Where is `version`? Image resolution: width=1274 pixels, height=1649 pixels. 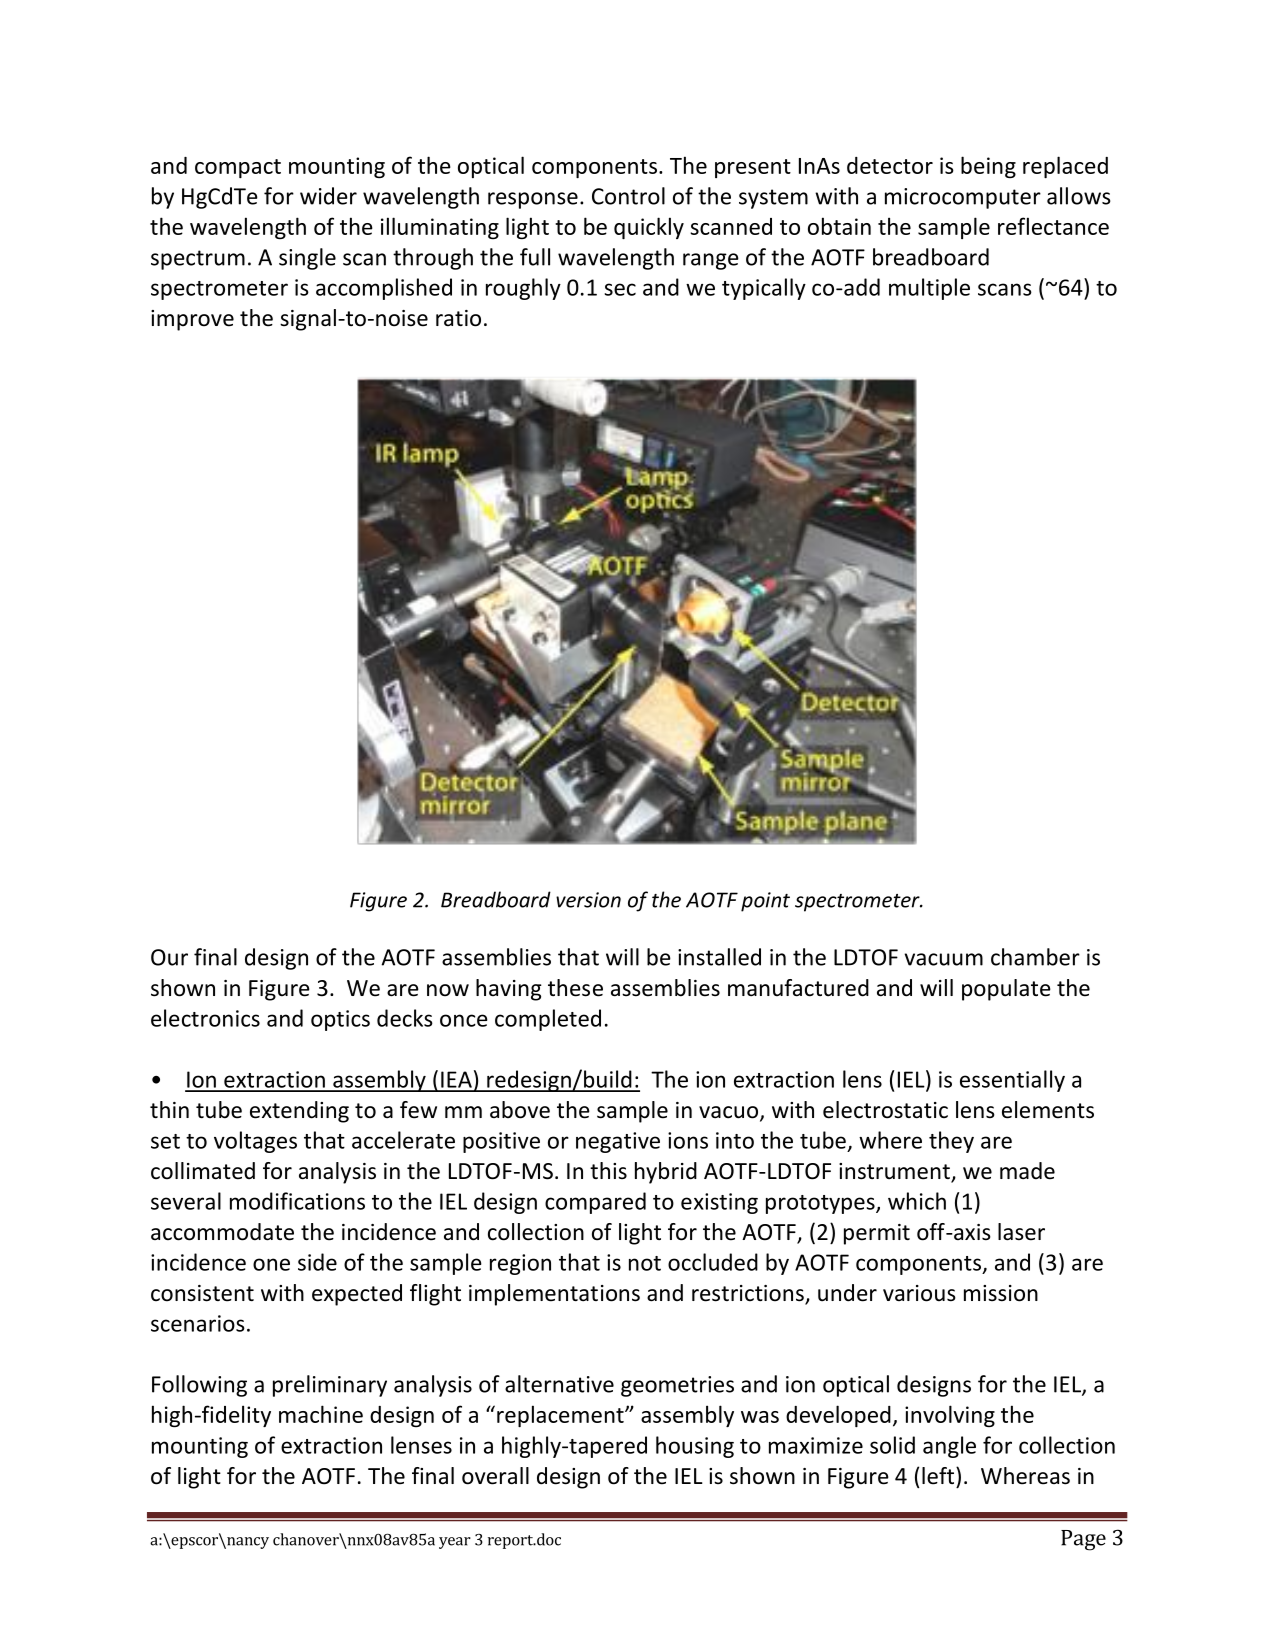 version is located at coordinates (588, 900).
